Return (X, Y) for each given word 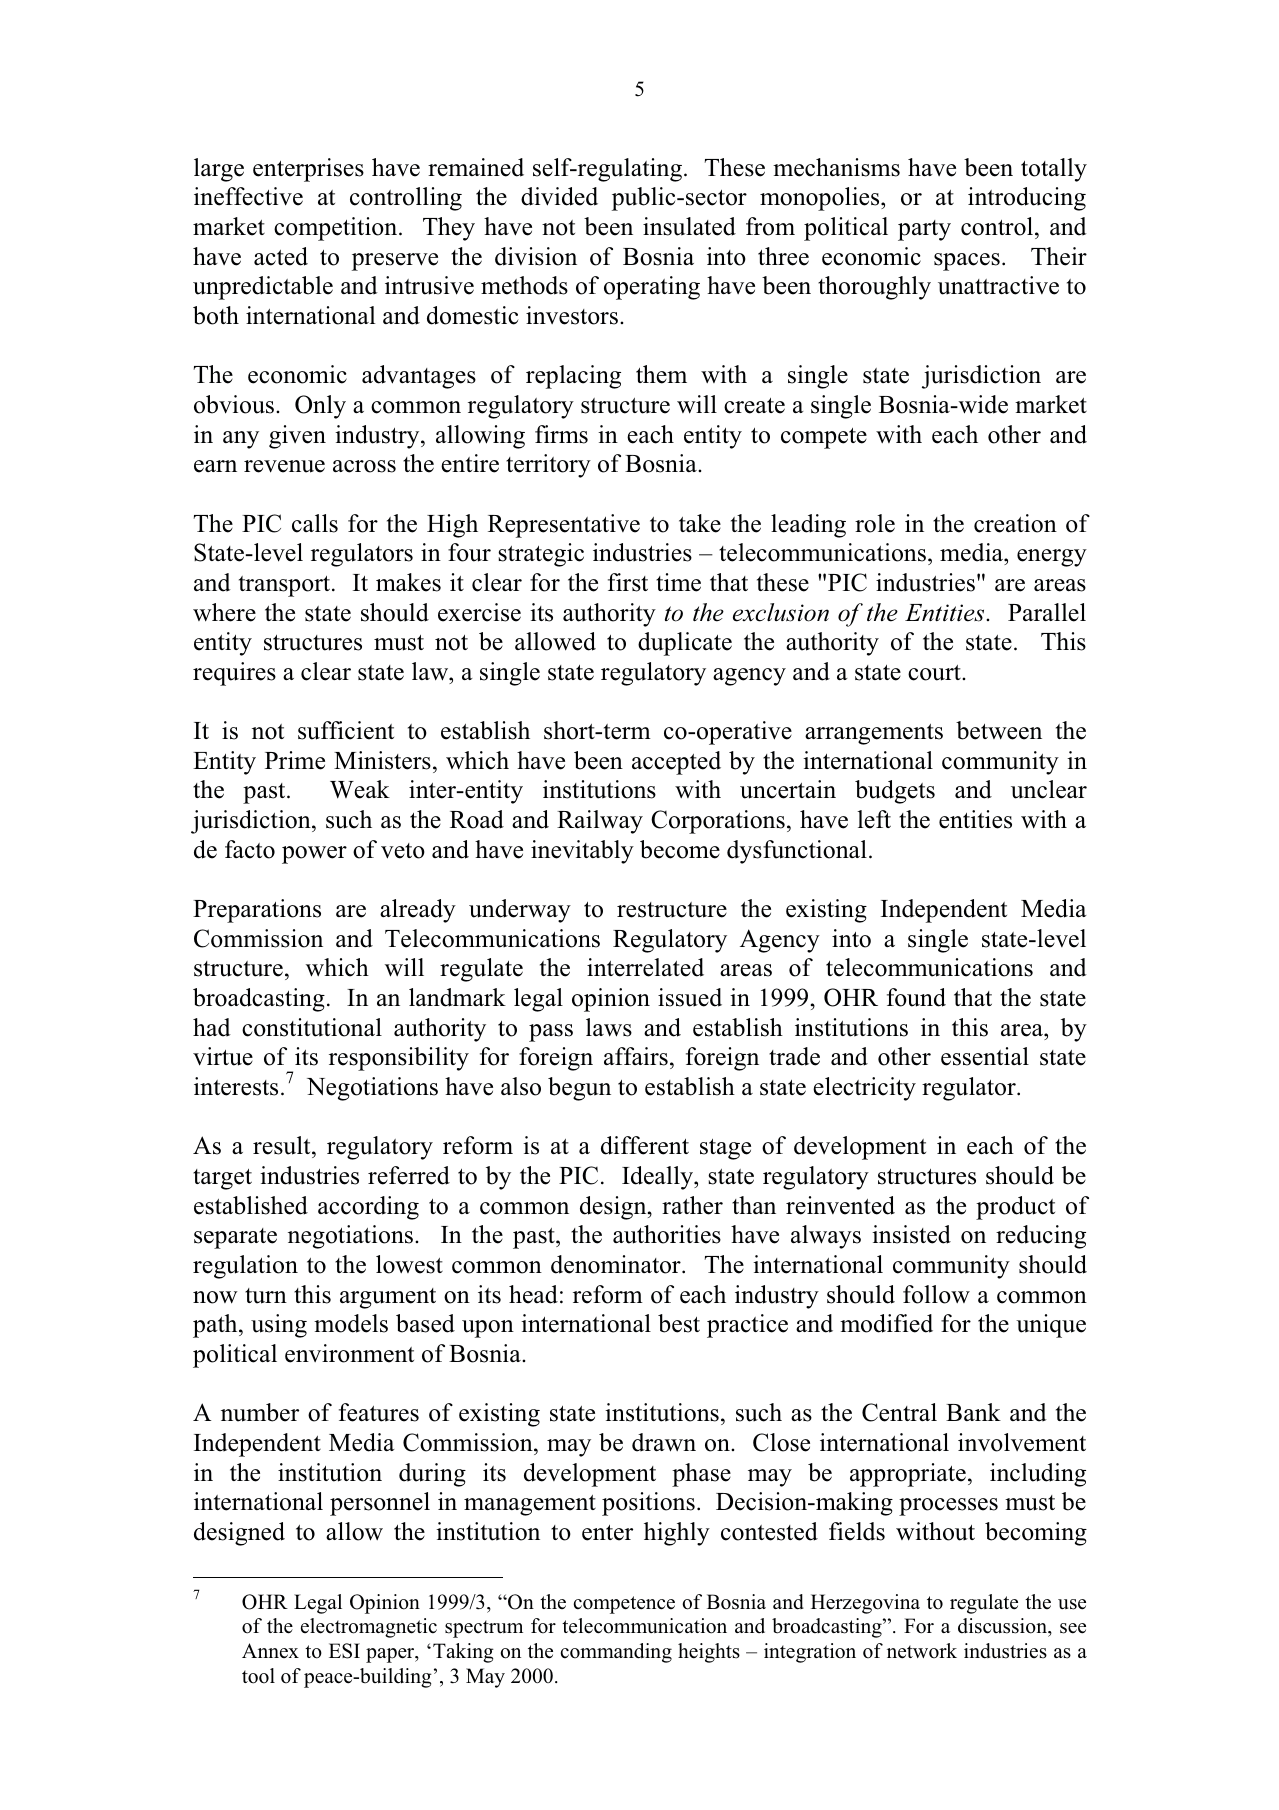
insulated (689, 226)
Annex (270, 1650)
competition (337, 229)
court (935, 673)
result (283, 1147)
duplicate (685, 644)
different (645, 1145)
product (1015, 1208)
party (924, 230)
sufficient (346, 730)
